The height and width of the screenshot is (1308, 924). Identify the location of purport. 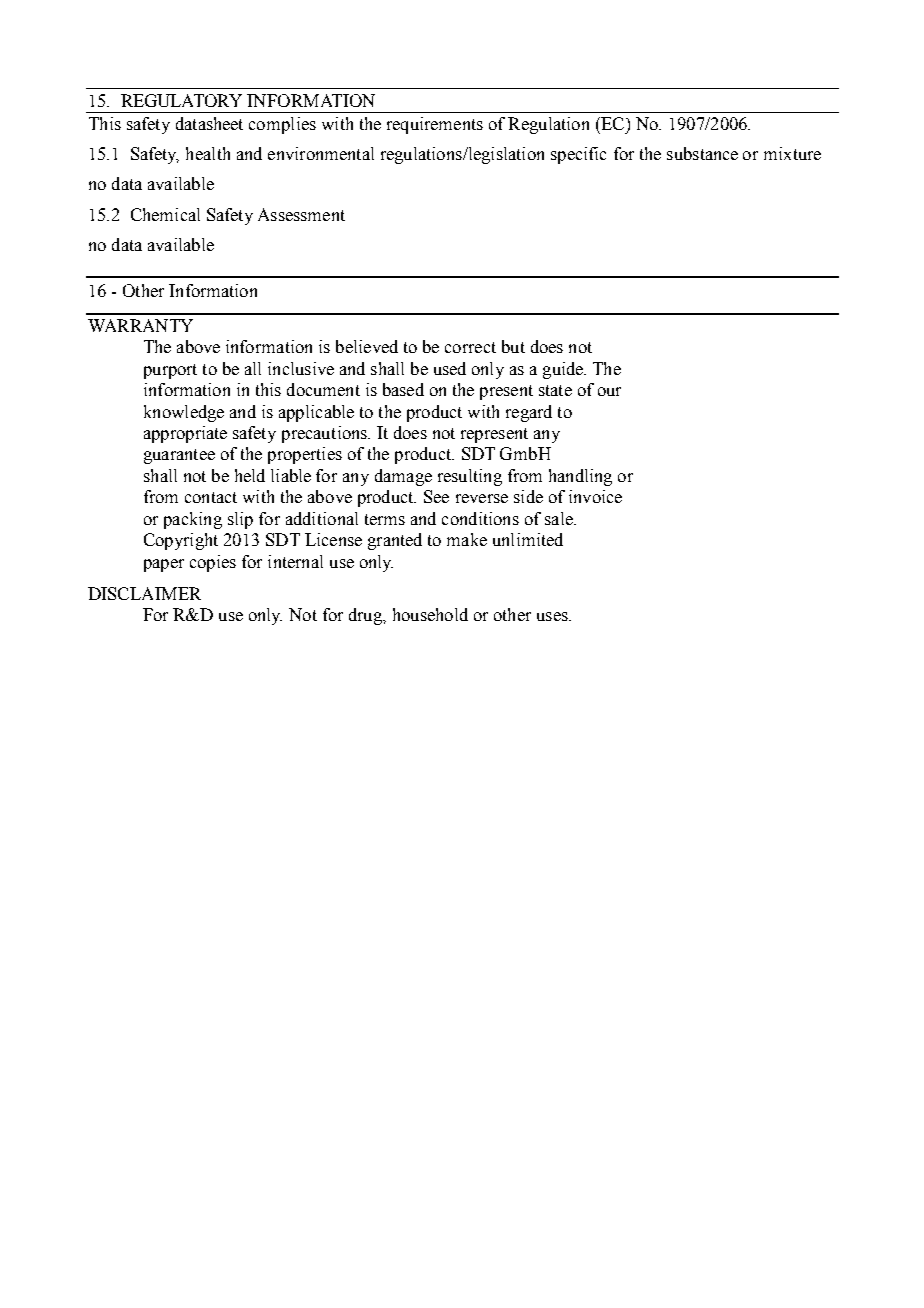
(170, 371).
